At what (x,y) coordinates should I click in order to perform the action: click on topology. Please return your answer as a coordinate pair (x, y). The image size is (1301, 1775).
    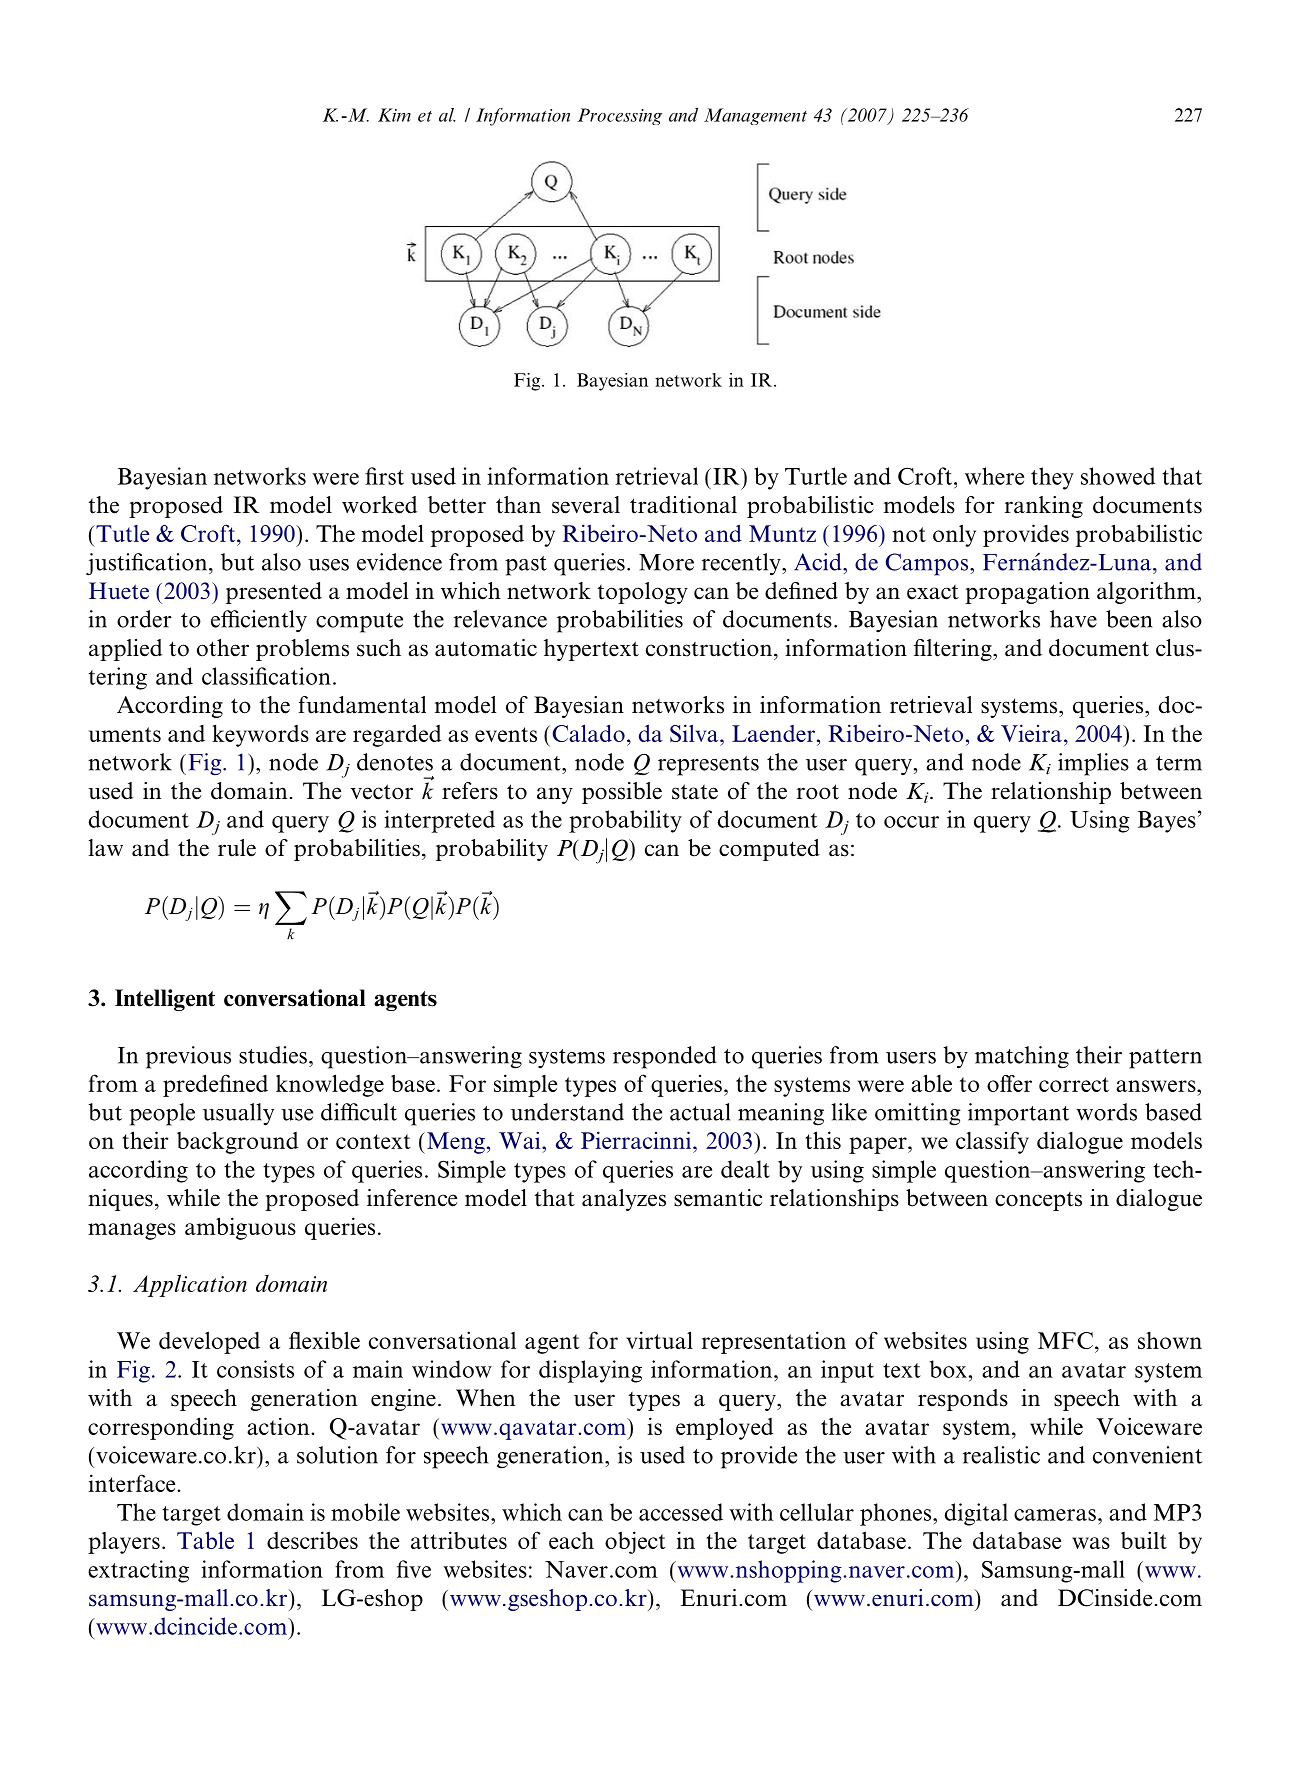
    Looking at the image, I should click on (643, 593).
